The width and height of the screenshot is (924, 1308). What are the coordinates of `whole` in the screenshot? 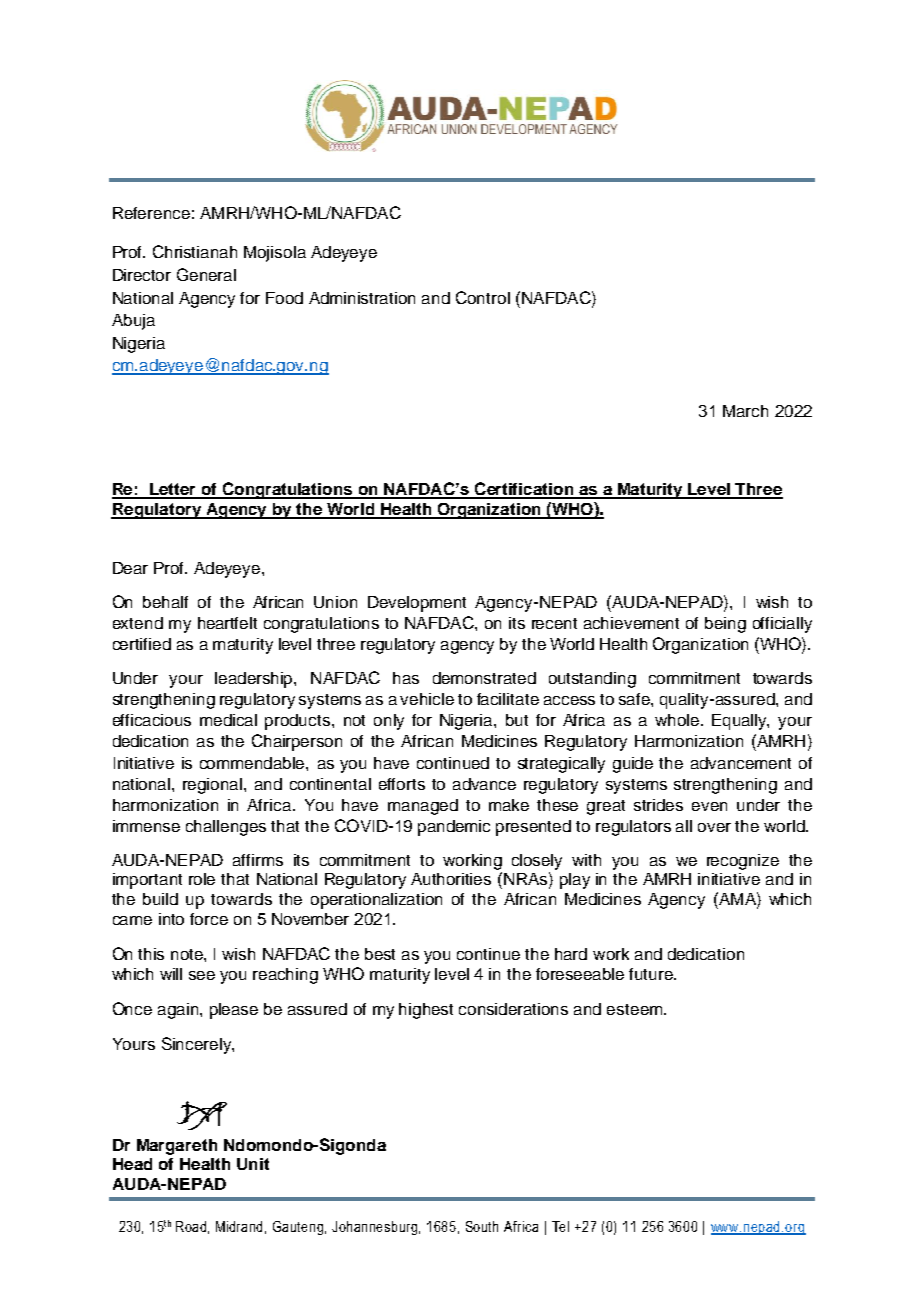 It's located at (677, 720).
